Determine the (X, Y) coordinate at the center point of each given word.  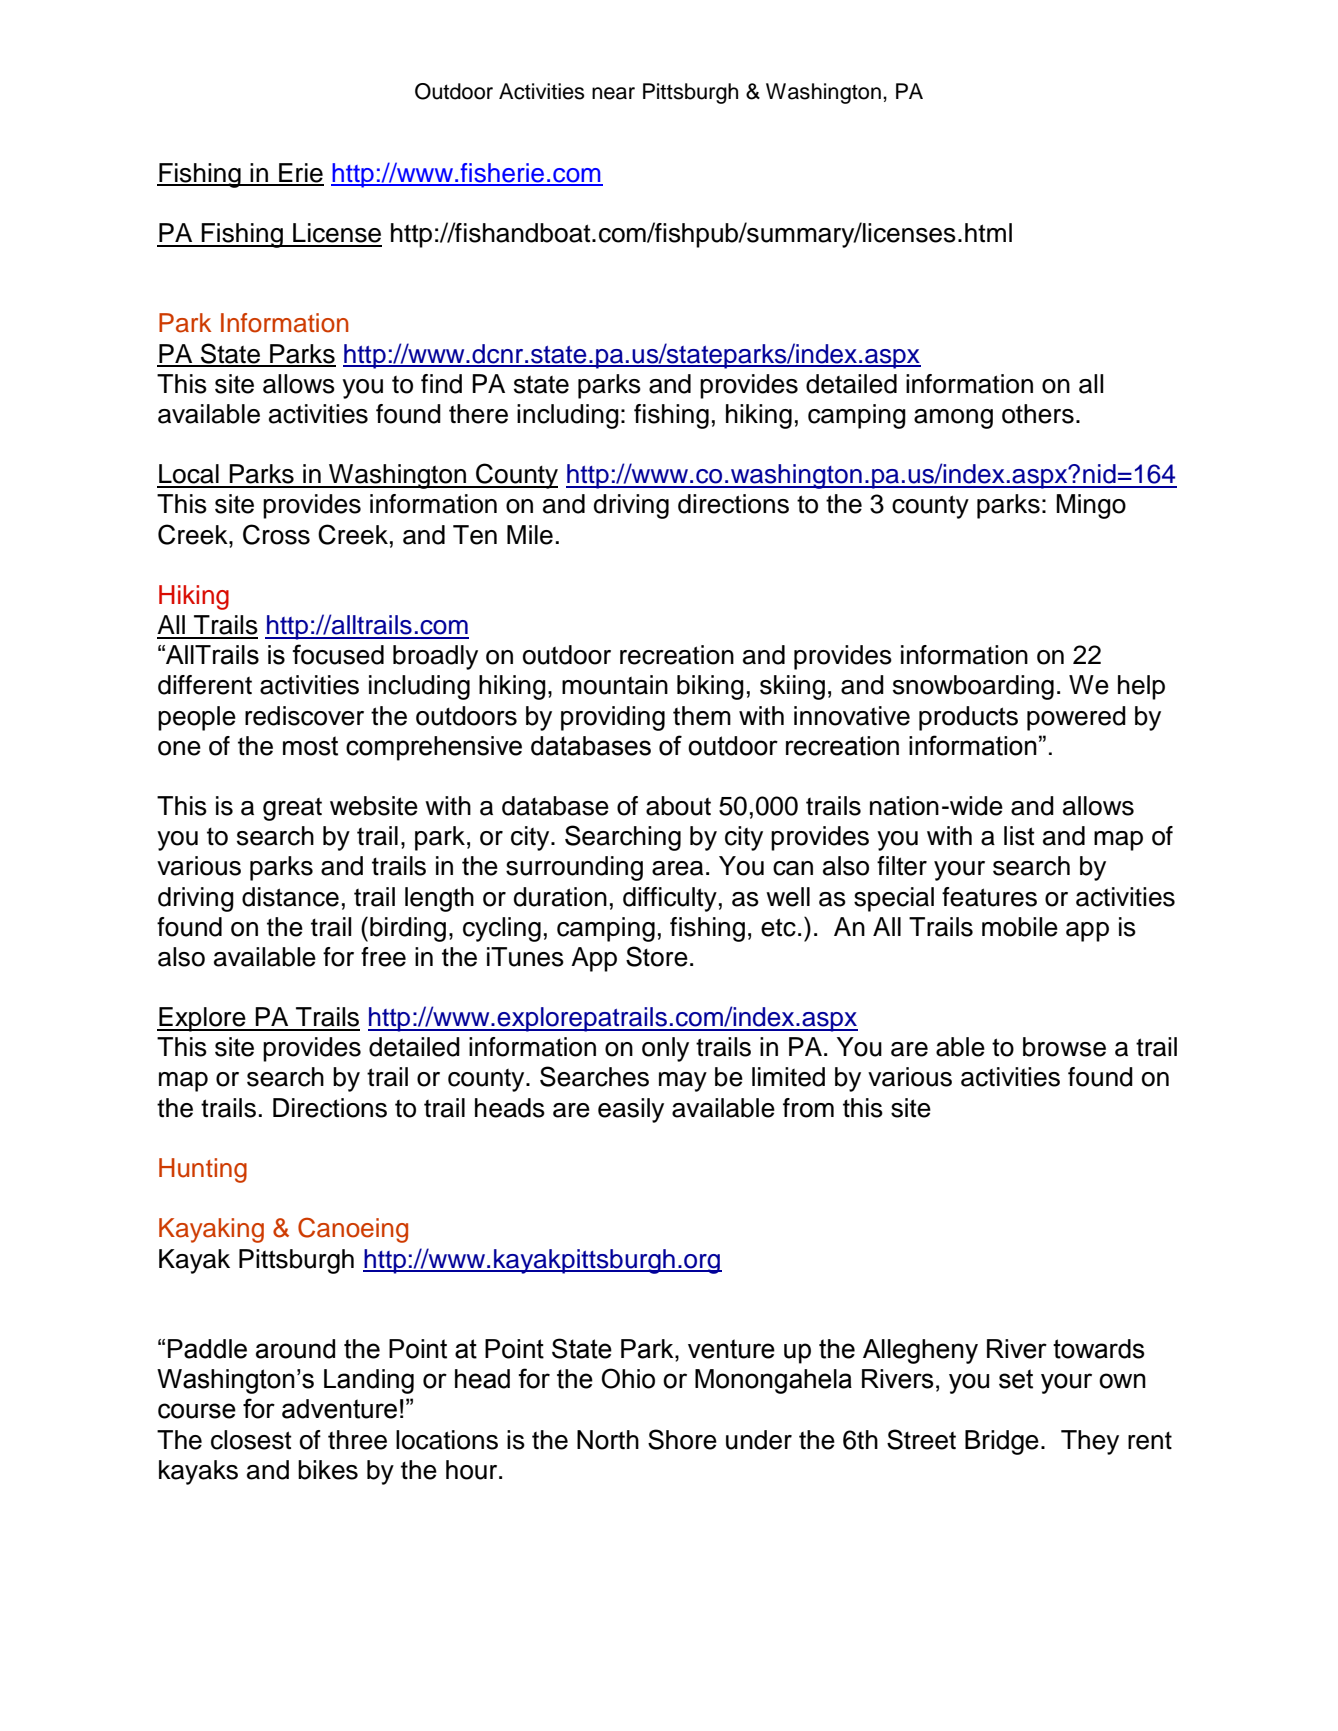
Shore (682, 1439)
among (953, 419)
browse (1064, 1047)
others (1038, 414)
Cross (276, 534)
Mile (530, 535)
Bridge (1002, 1442)
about (678, 806)
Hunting (203, 1170)
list (1019, 836)
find (441, 384)
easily (631, 1110)
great (292, 809)
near (613, 93)
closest (251, 1440)
